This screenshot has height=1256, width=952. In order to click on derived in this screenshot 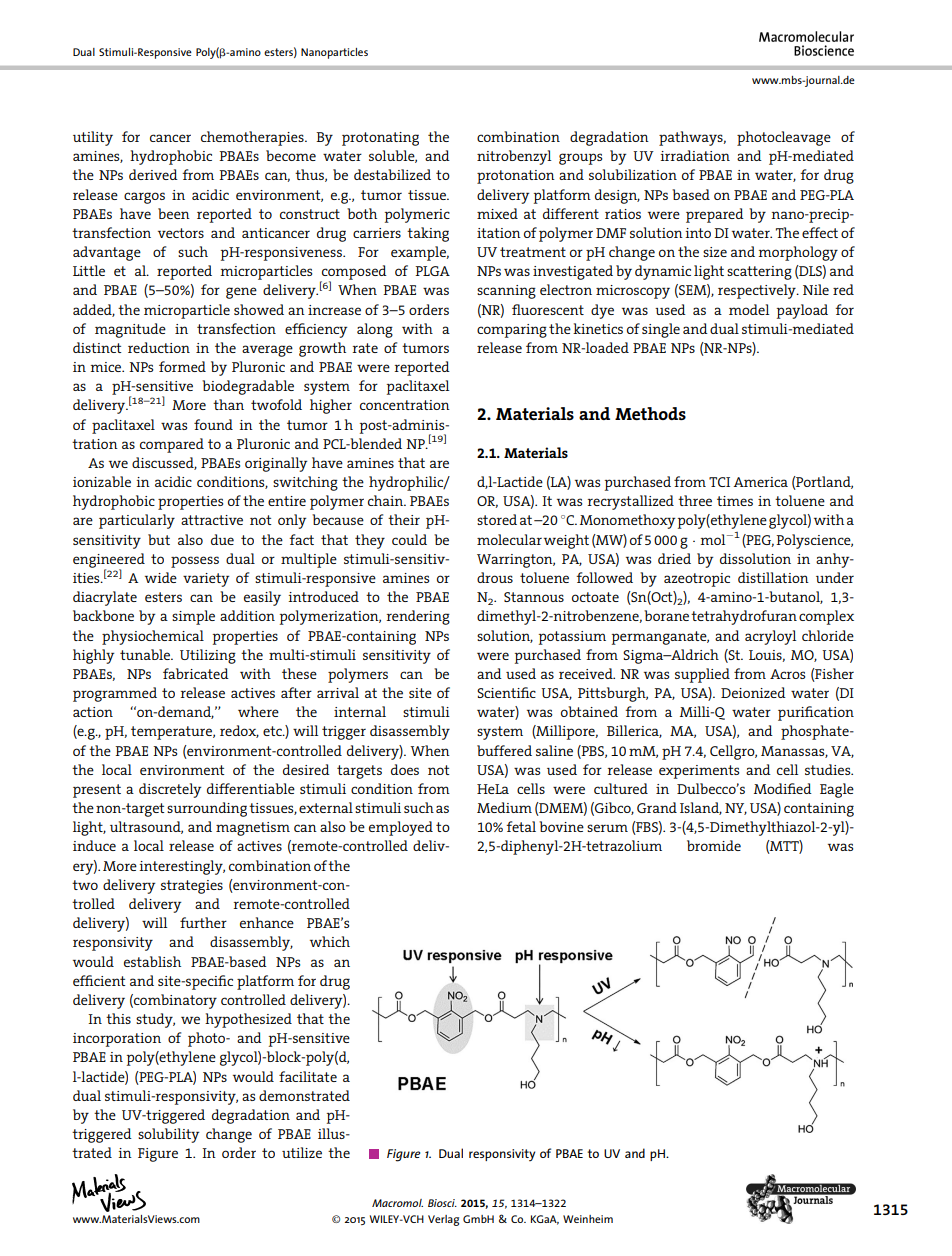, I will do `click(153, 174)`.
